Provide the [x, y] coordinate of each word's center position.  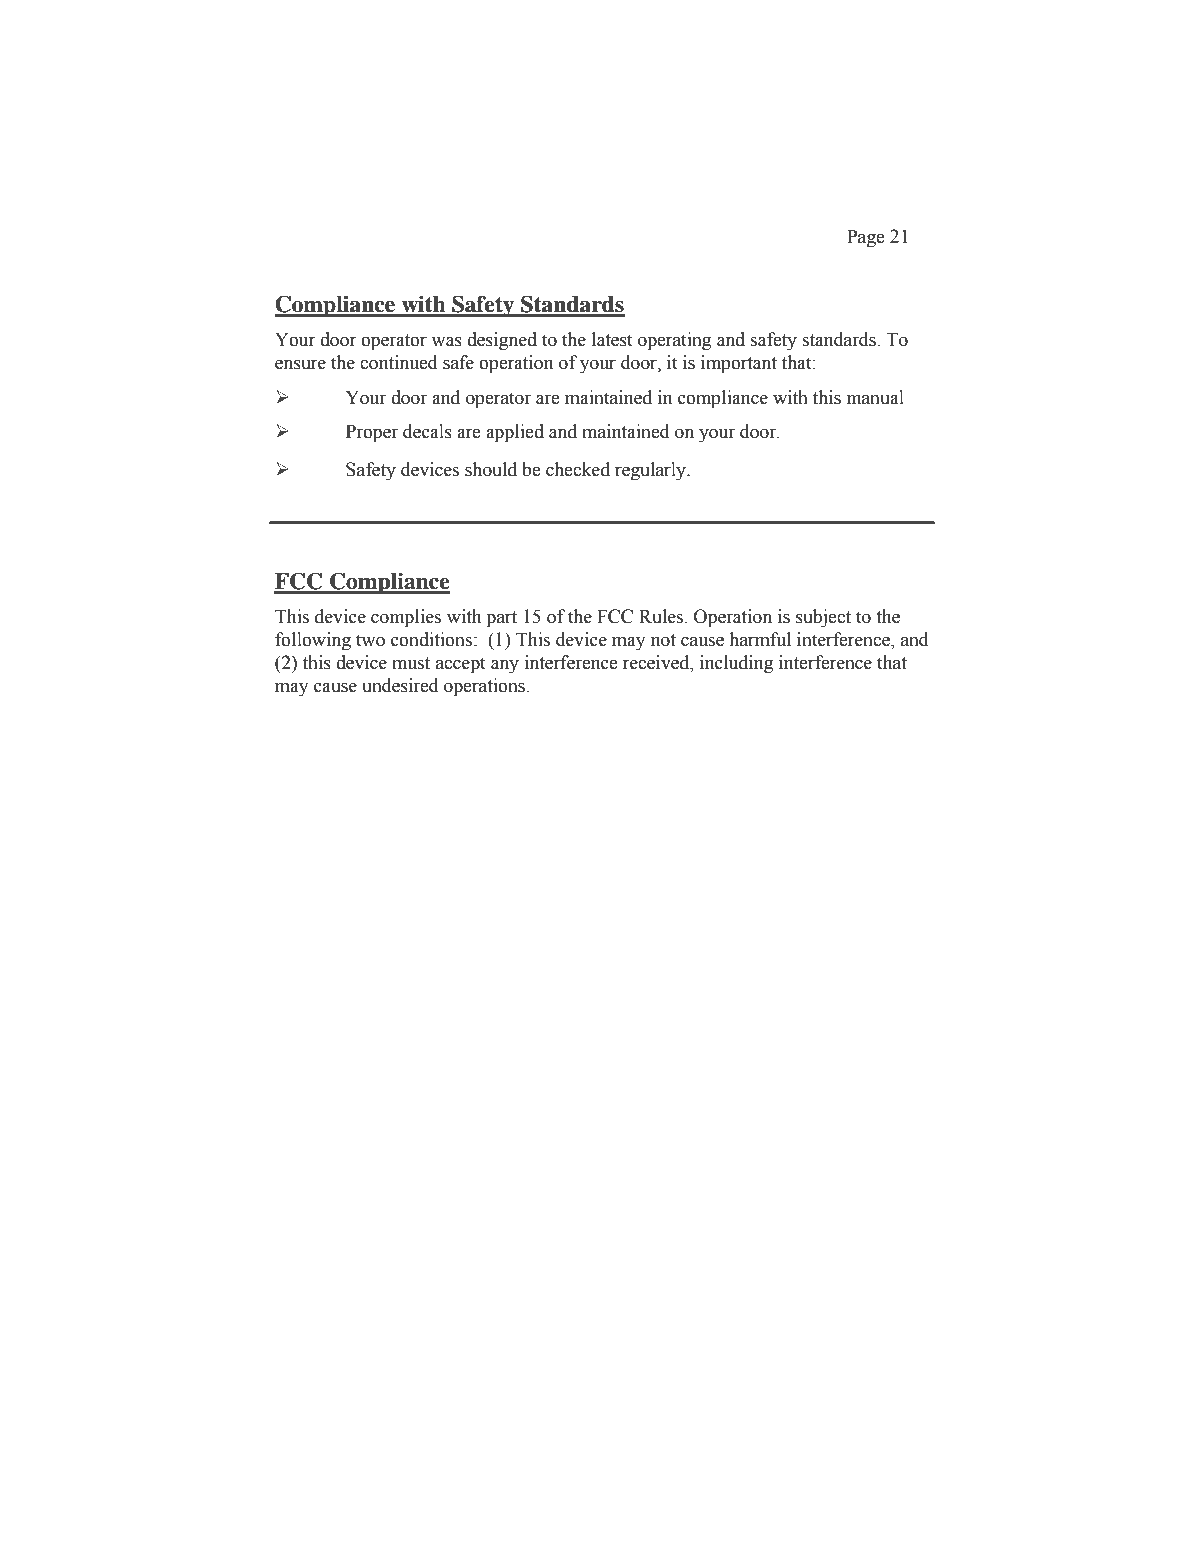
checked [578, 469]
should [491, 469]
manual [875, 397]
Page [866, 238]
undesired [400, 685]
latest [612, 339]
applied [515, 433]
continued [399, 362]
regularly [651, 471]
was [446, 341]
